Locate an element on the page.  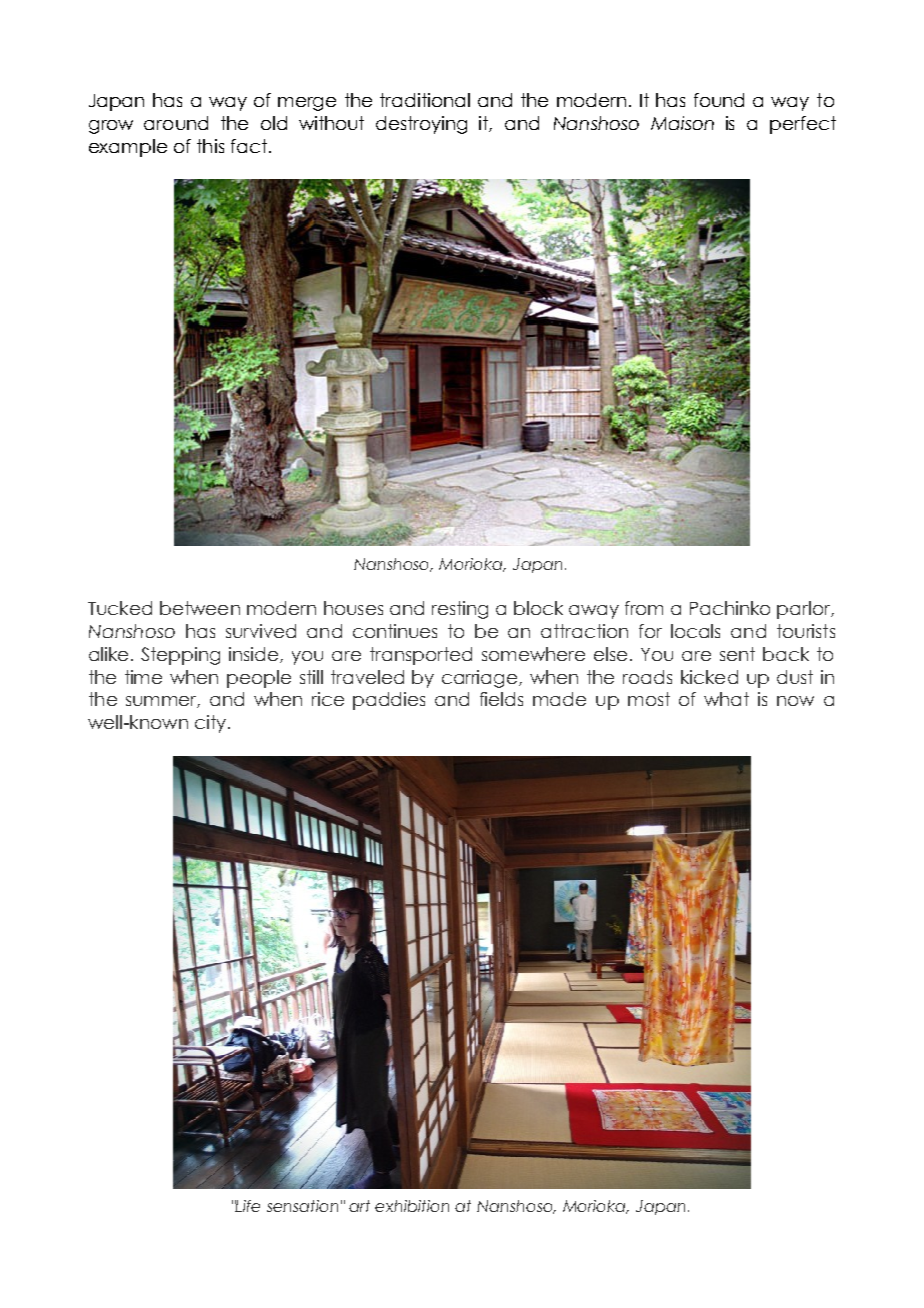
sent is located at coordinates (737, 654).
